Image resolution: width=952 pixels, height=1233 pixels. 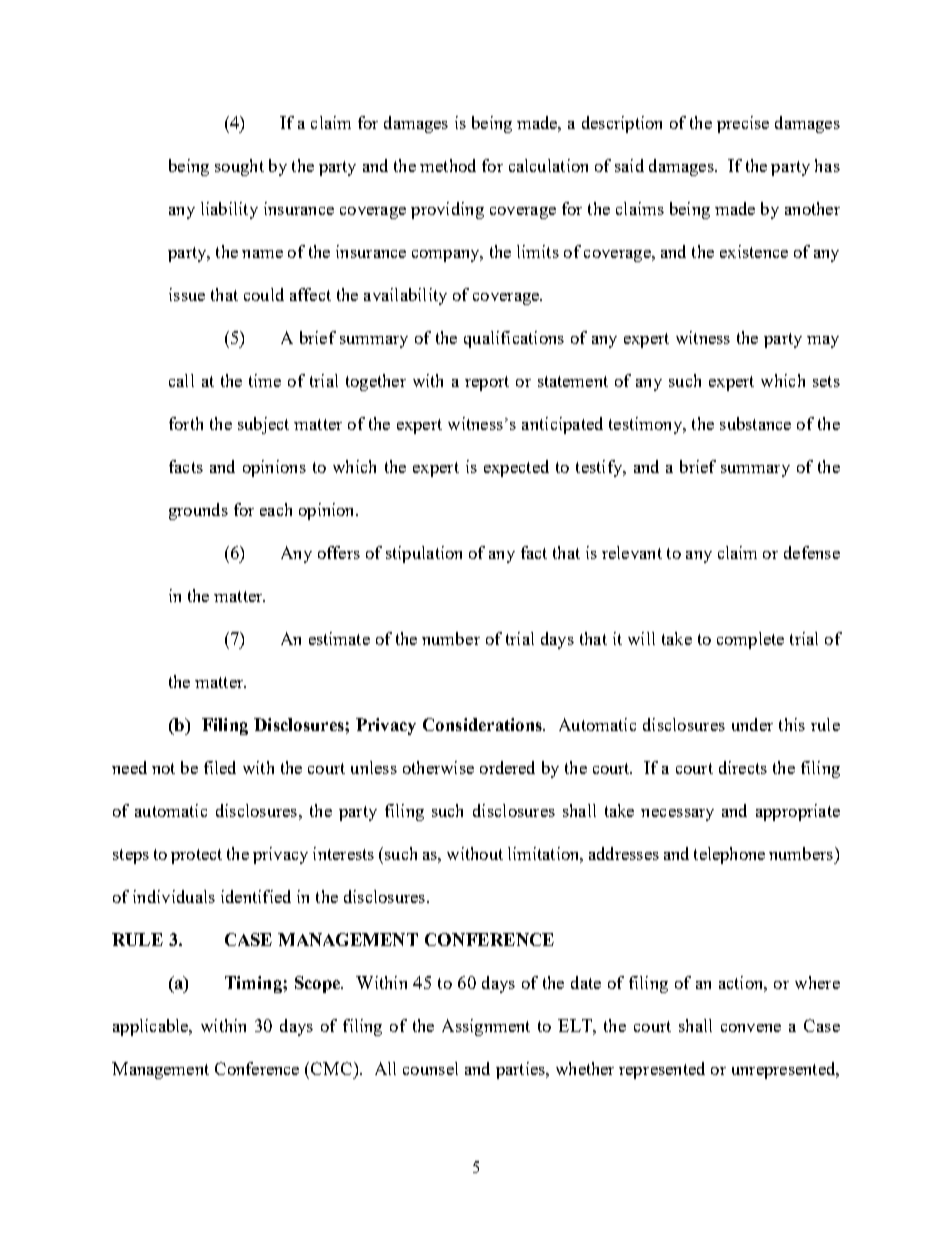 I want to click on method, so click(x=448, y=165).
